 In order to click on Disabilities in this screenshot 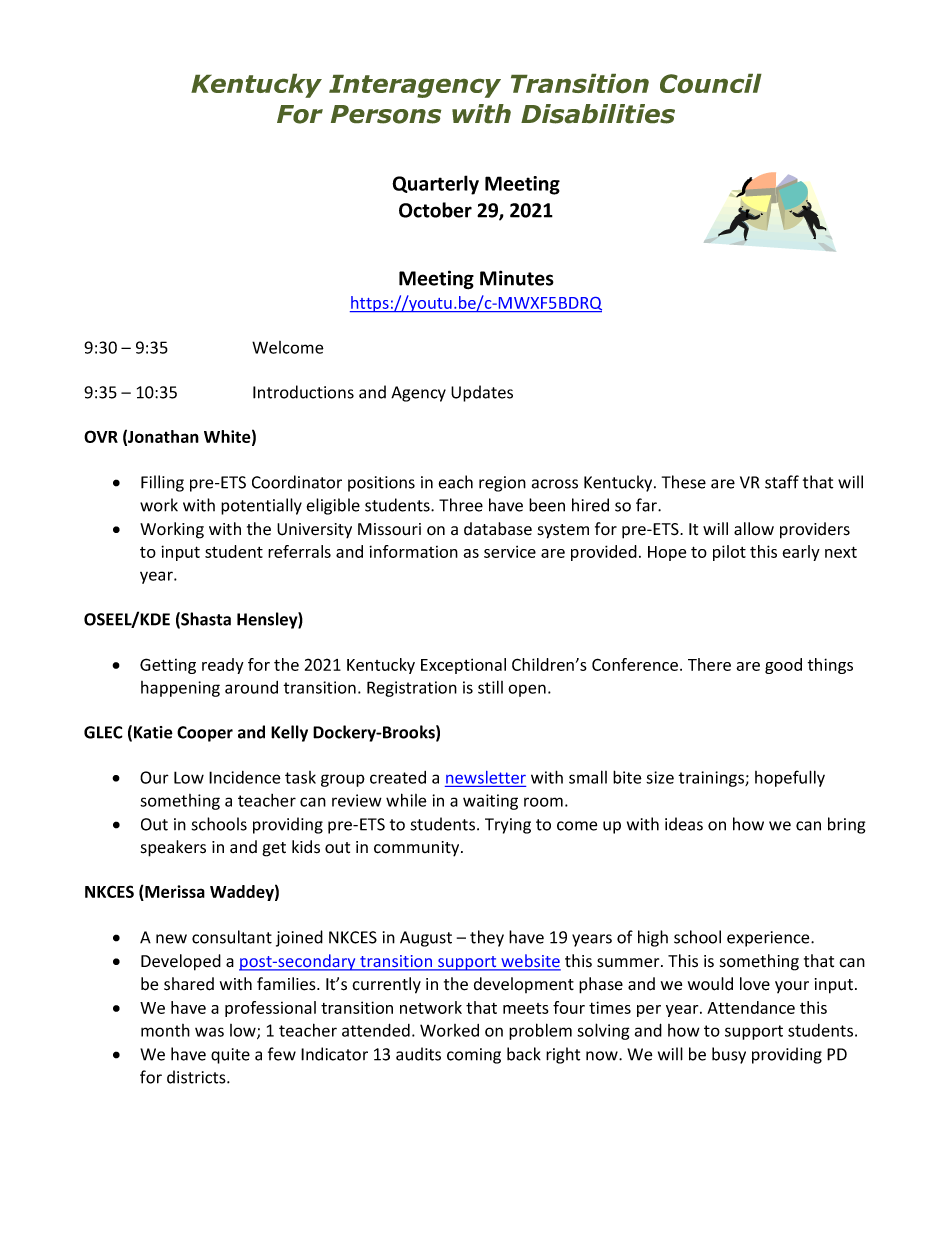, I will do `click(598, 114)`.
